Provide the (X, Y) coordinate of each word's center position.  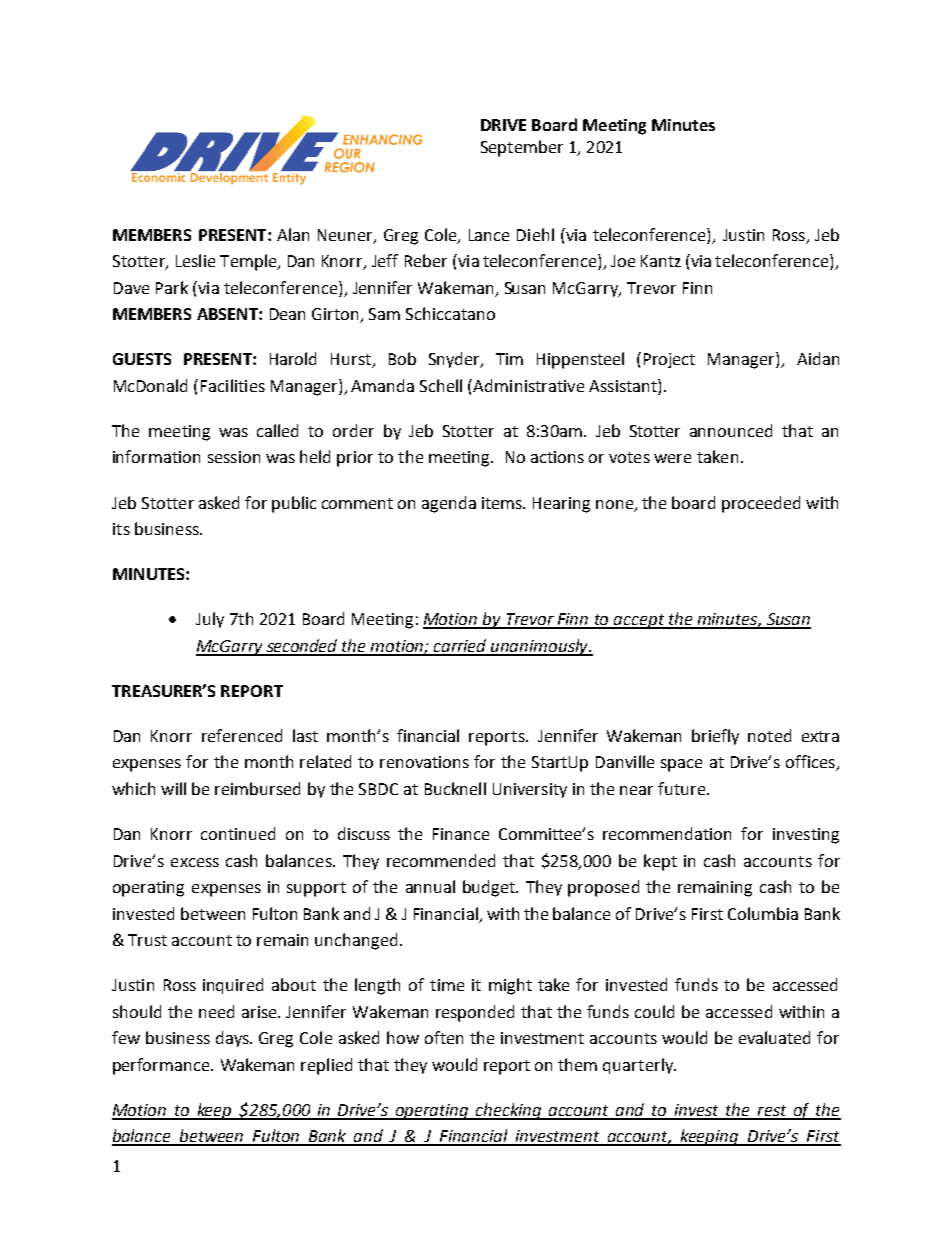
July (210, 620)
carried (461, 647)
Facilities (233, 385)
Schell (441, 385)
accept (639, 621)
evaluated (774, 1037)
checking (509, 1111)
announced (731, 430)
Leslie (195, 260)
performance (162, 1066)
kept (660, 862)
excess (195, 862)
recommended (441, 860)
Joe (623, 261)
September (522, 148)
